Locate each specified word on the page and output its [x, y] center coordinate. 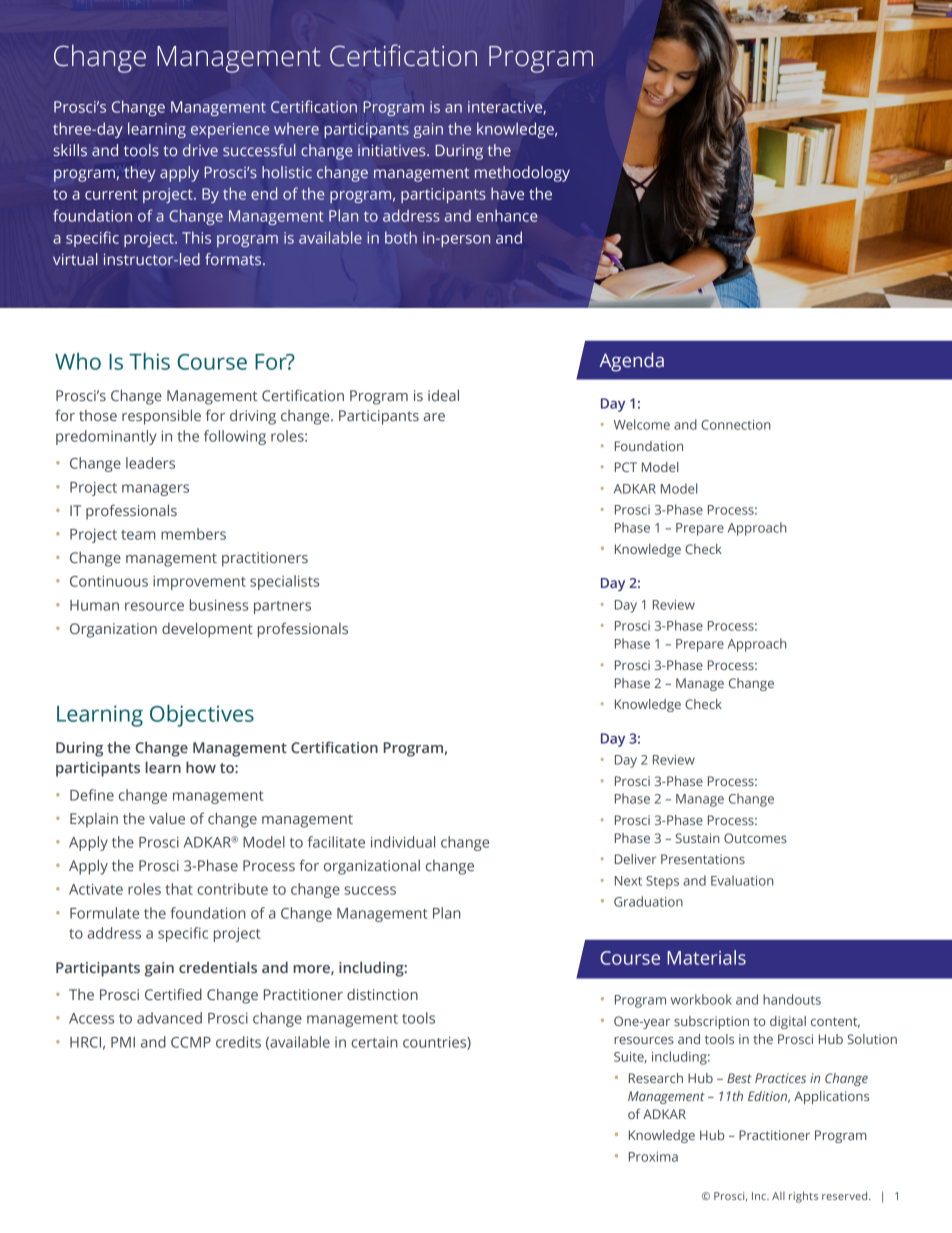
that [179, 889]
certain [374, 1042]
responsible [161, 417]
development [207, 630]
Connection [735, 425]
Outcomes [755, 838]
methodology [522, 174]
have [507, 193]
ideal [443, 395]
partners [282, 607]
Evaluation [742, 880]
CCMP [191, 1042]
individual [403, 842]
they [139, 174]
